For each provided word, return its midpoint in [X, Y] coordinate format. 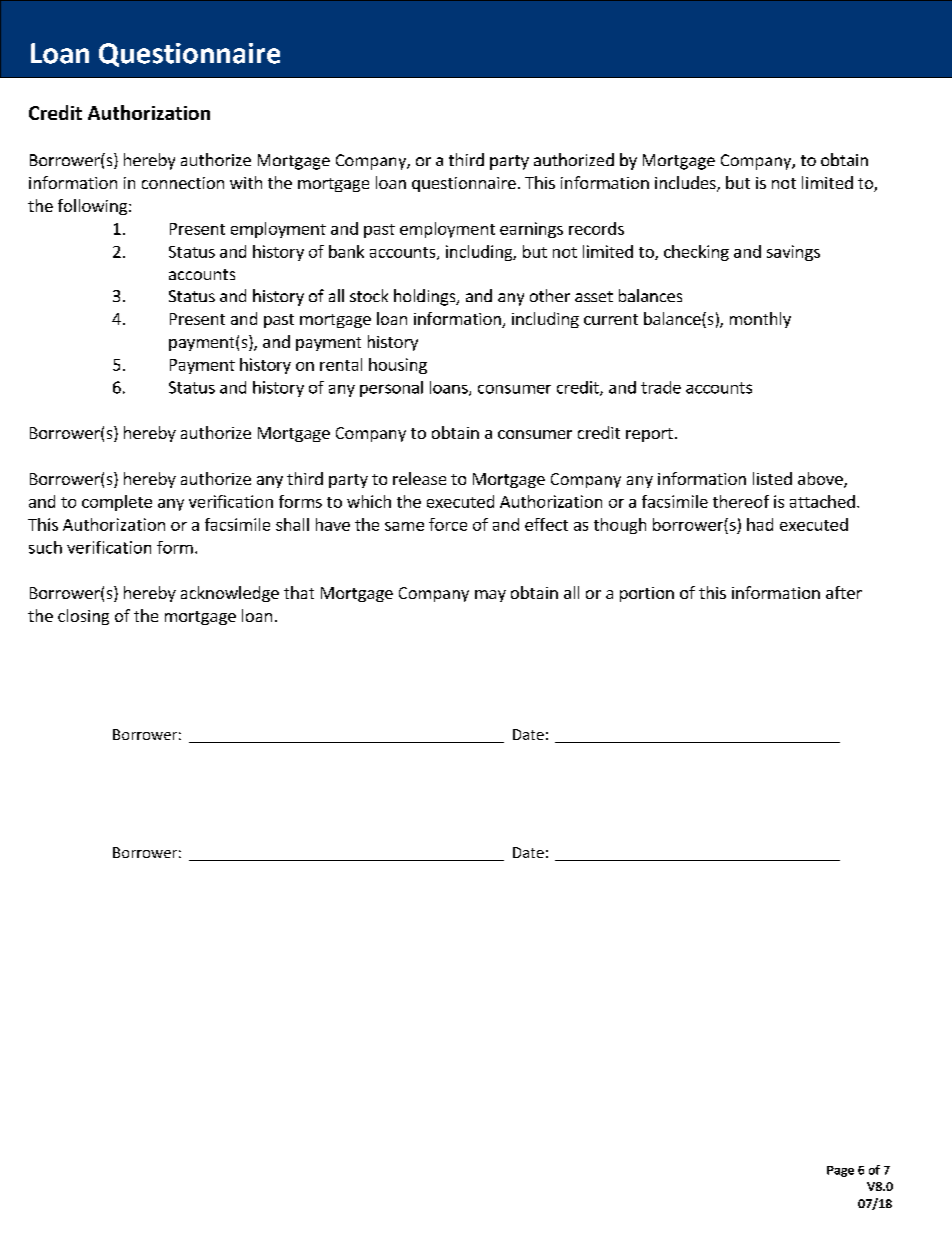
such [45, 547]
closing [83, 617]
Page [840, 1171]
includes [686, 184]
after [844, 592]
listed [772, 478]
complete [117, 503]
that [299, 592]
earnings [531, 230]
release [419, 478]
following [92, 207]
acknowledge [230, 594]
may [490, 596]
